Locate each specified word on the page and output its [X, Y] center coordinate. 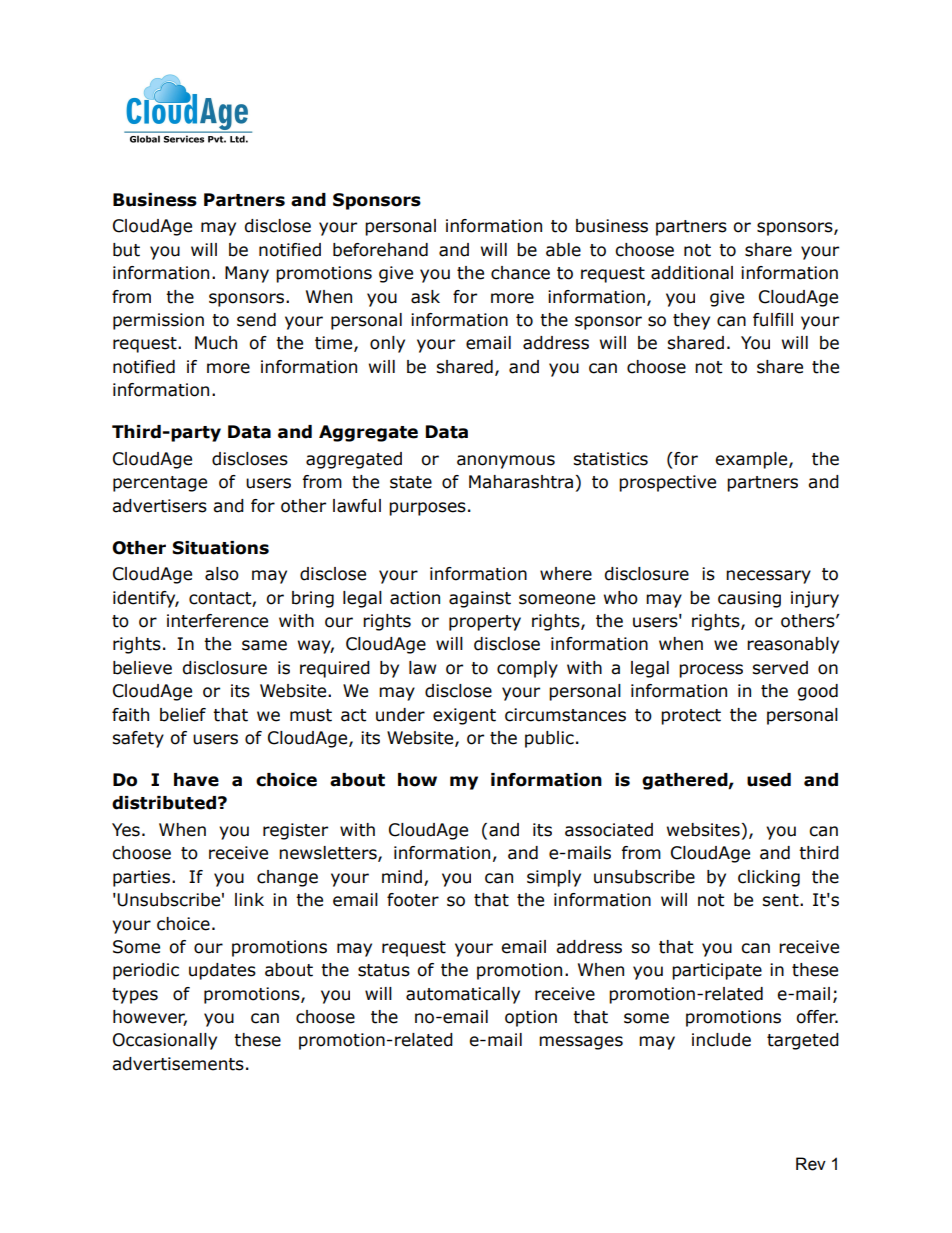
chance [520, 273]
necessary [768, 577]
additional [692, 273]
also [222, 574]
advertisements [178, 1064]
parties [143, 878]
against [480, 599]
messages [581, 1043]
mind [402, 877]
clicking [769, 878]
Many [247, 274]
